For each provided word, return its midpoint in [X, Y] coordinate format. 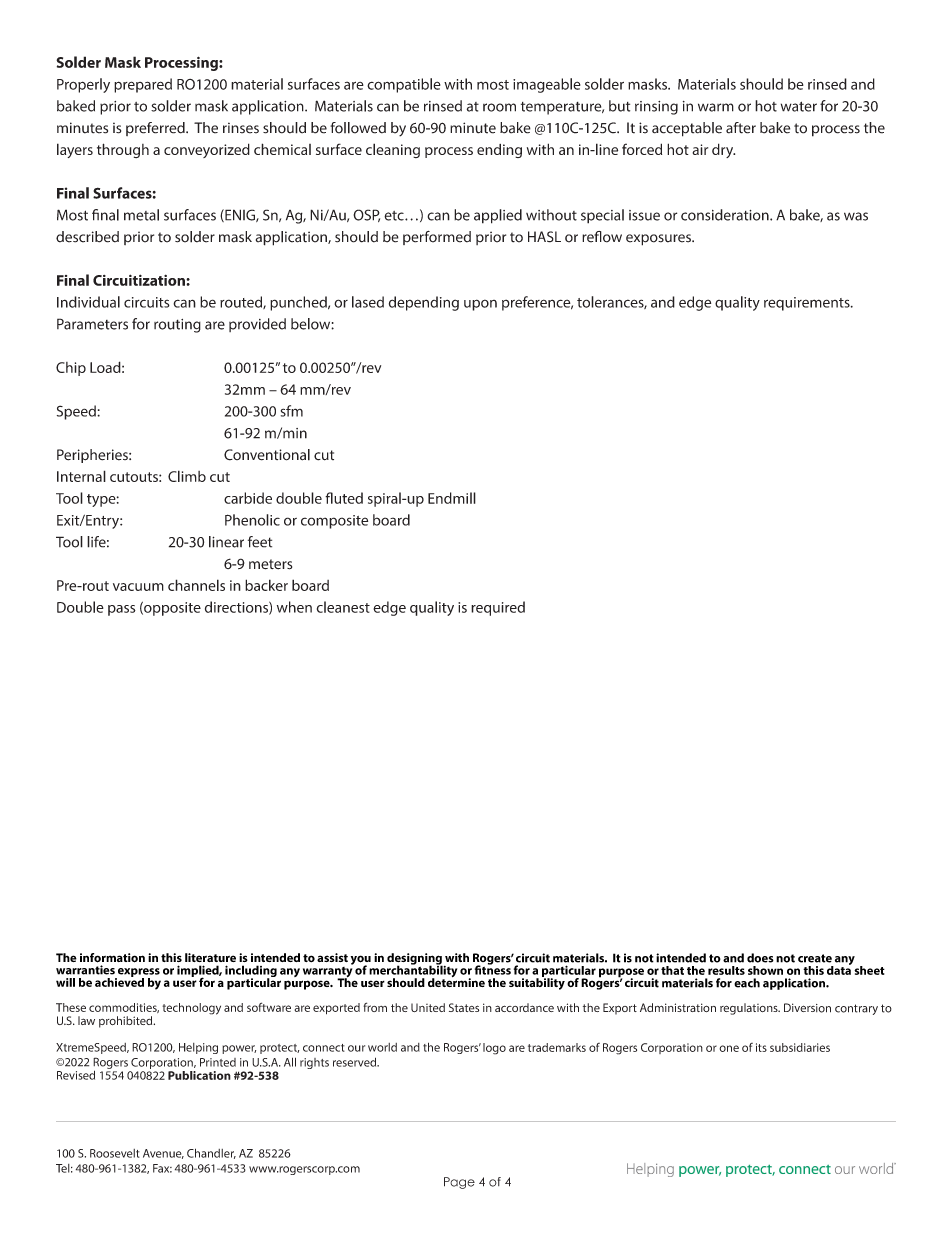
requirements [808, 304]
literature [210, 957]
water [799, 106]
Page [459, 1183]
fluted [344, 498]
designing [415, 960]
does [760, 958]
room [499, 107]
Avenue [163, 1154]
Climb [187, 476]
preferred [156, 129]
